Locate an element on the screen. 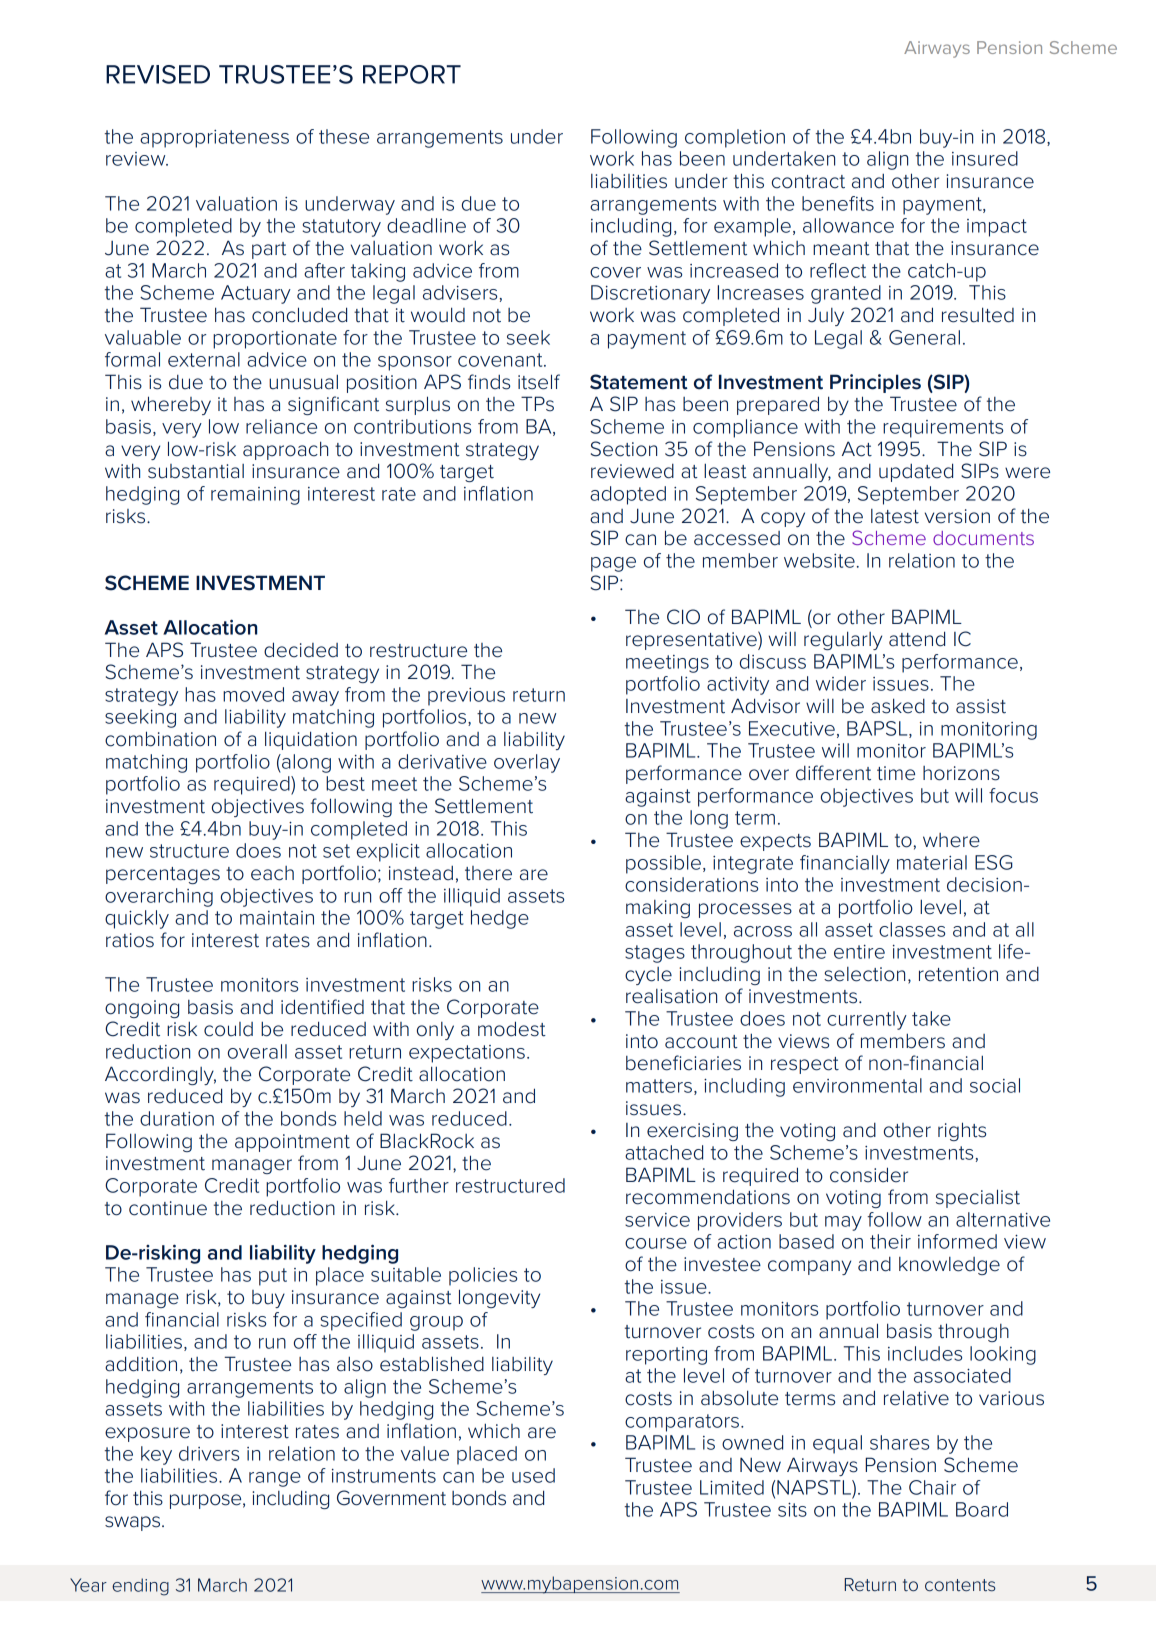  insured is located at coordinates (985, 158).
